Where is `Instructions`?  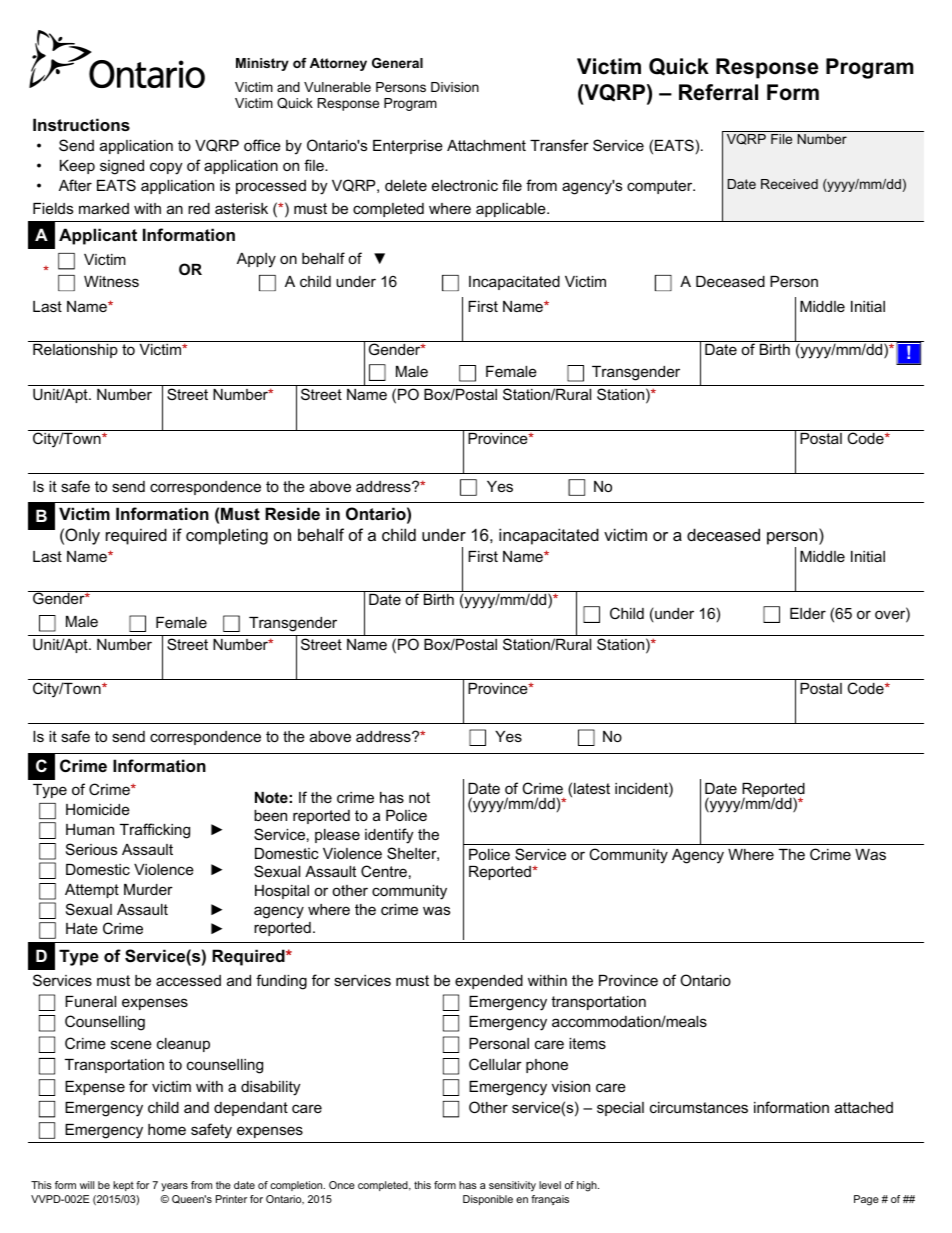
Instructions is located at coordinates (81, 124).
